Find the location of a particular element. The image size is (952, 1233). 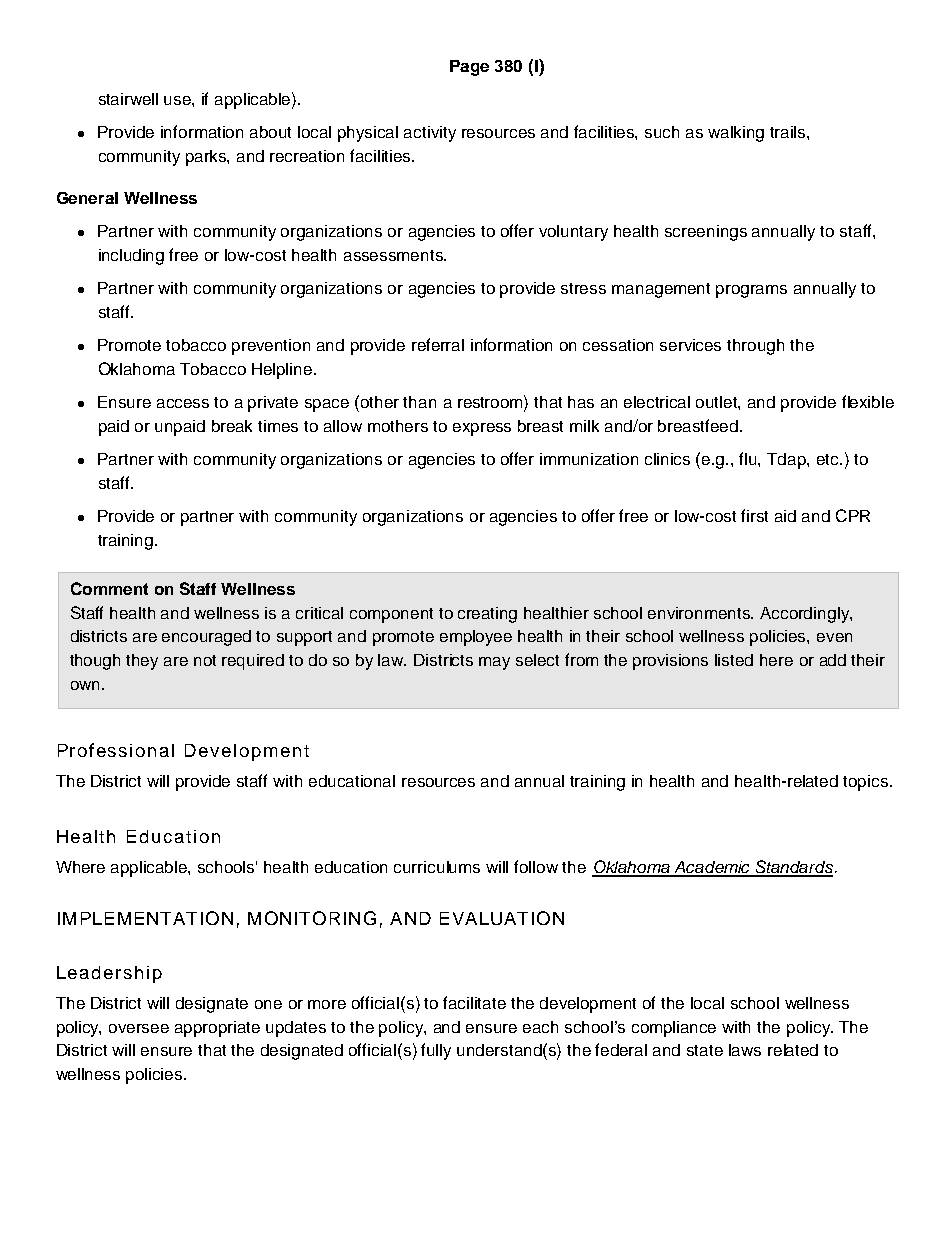

creating is located at coordinates (487, 615).
